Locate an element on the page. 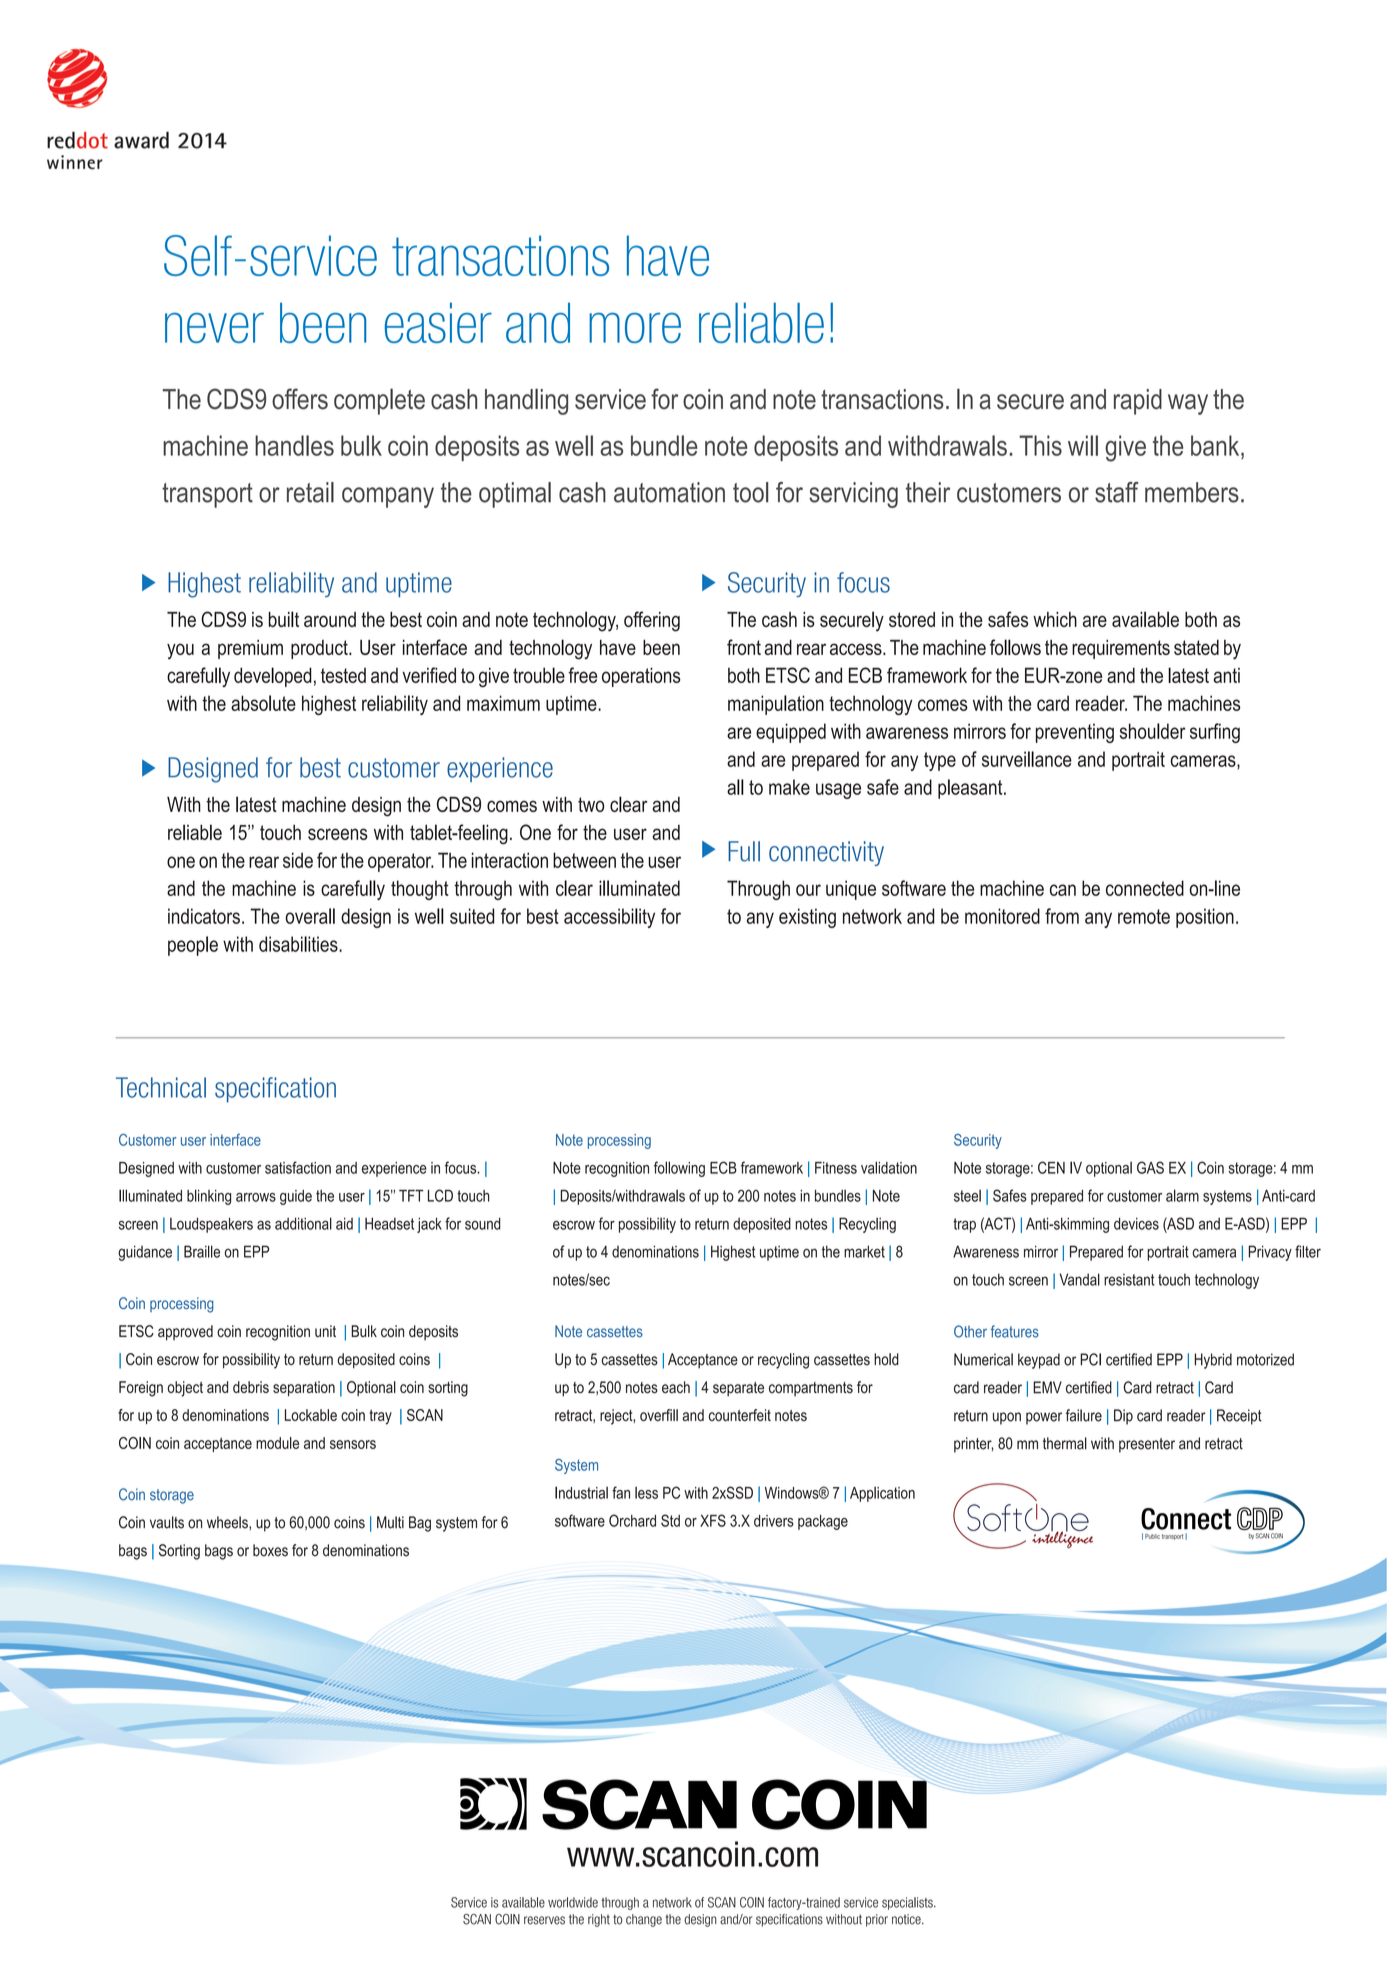 The image size is (1387, 1961). more is located at coordinates (635, 328).
